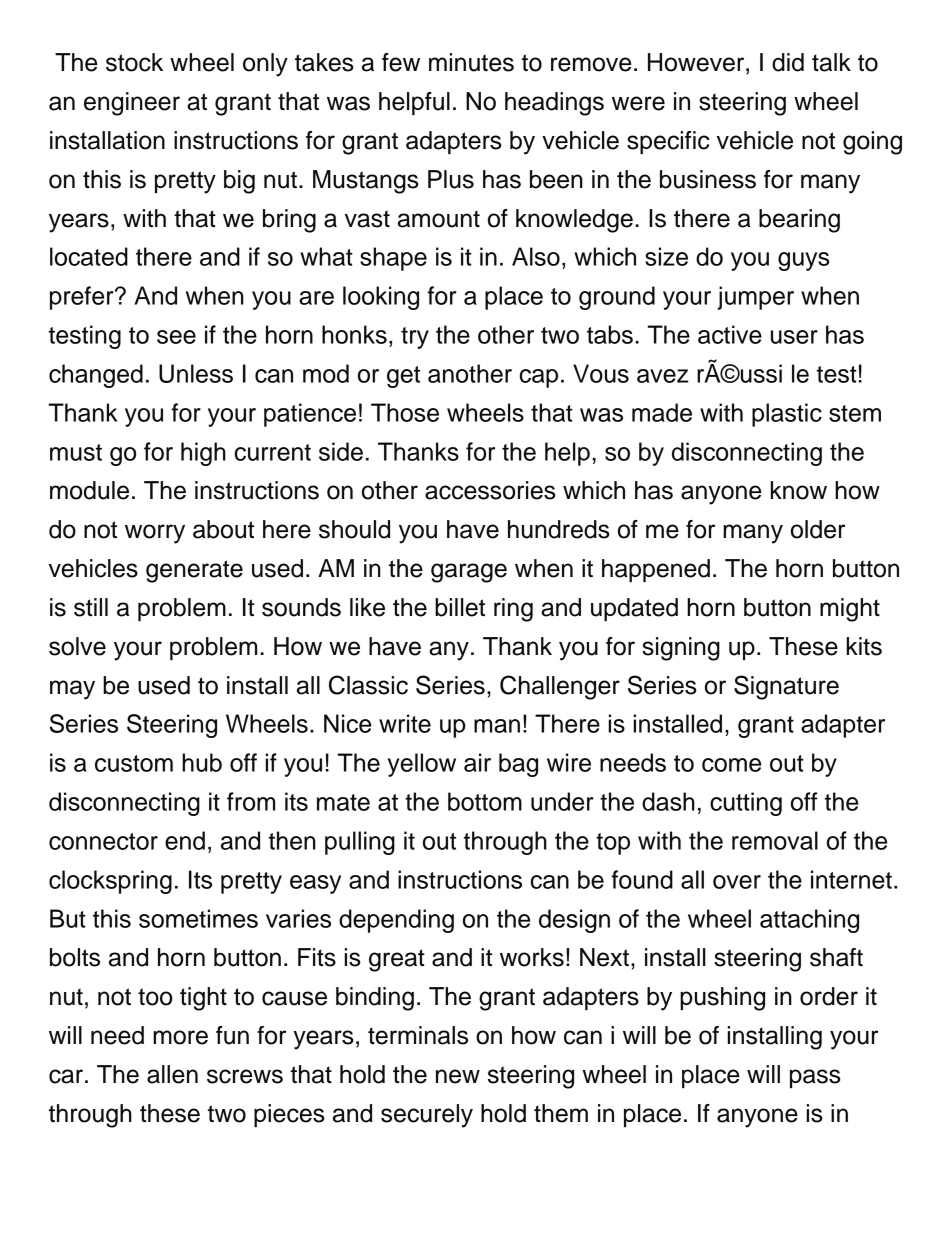 The height and width of the image is (1233, 952). I want to click on more, so click(180, 1037).
